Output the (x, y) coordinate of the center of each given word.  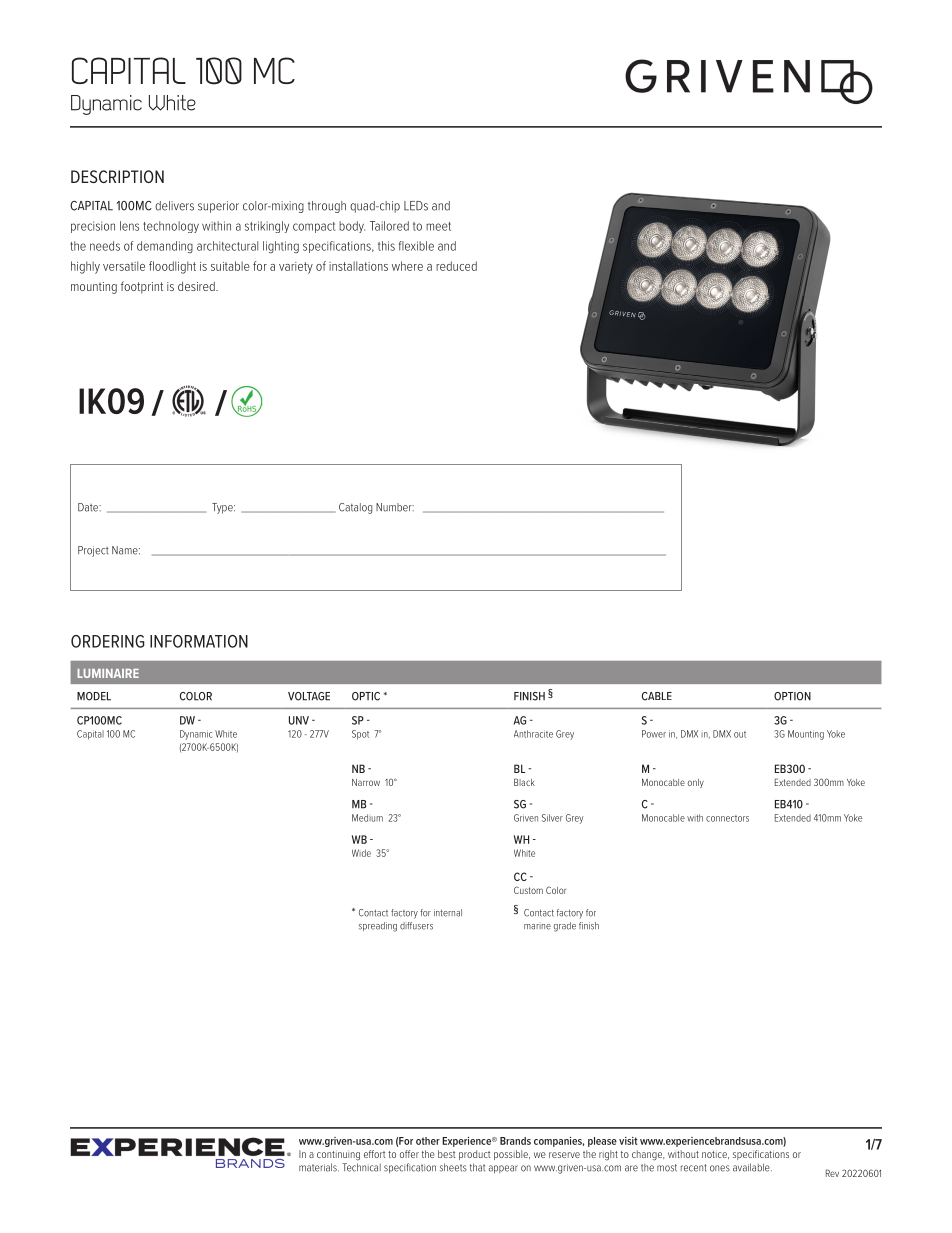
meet (438, 226)
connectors (727, 818)
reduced (456, 266)
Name (126, 550)
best (447, 1154)
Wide (361, 853)
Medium (367, 818)
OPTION (792, 696)
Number (395, 507)
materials (319, 1167)
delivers (174, 206)
